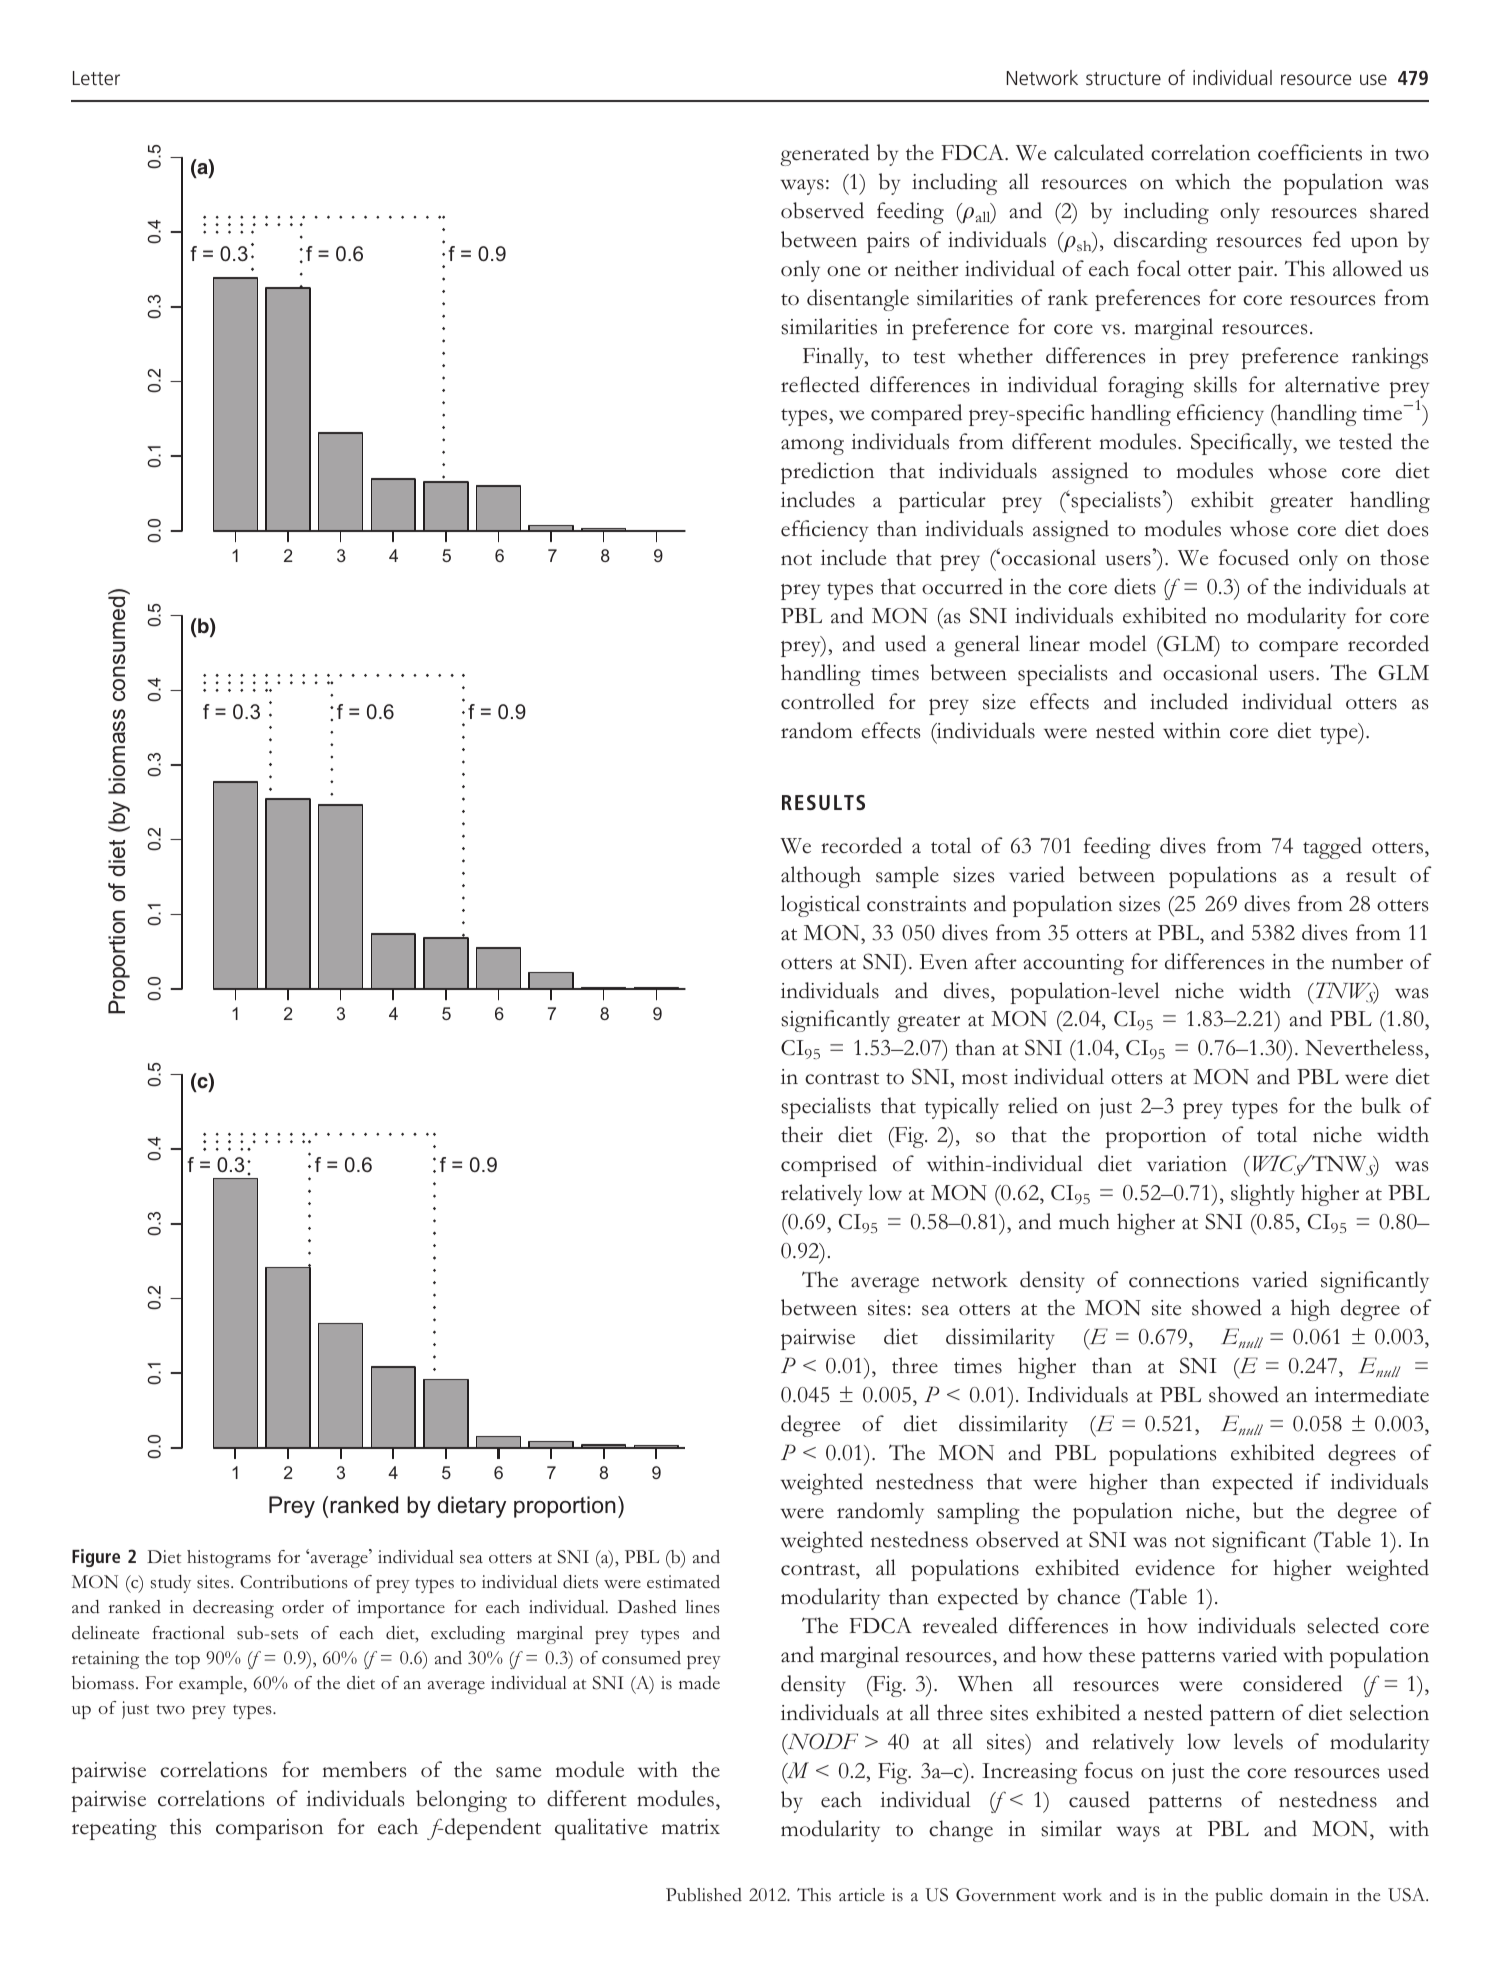 This page has height=1973, width=1501. I want to click on although, so click(821, 877).
